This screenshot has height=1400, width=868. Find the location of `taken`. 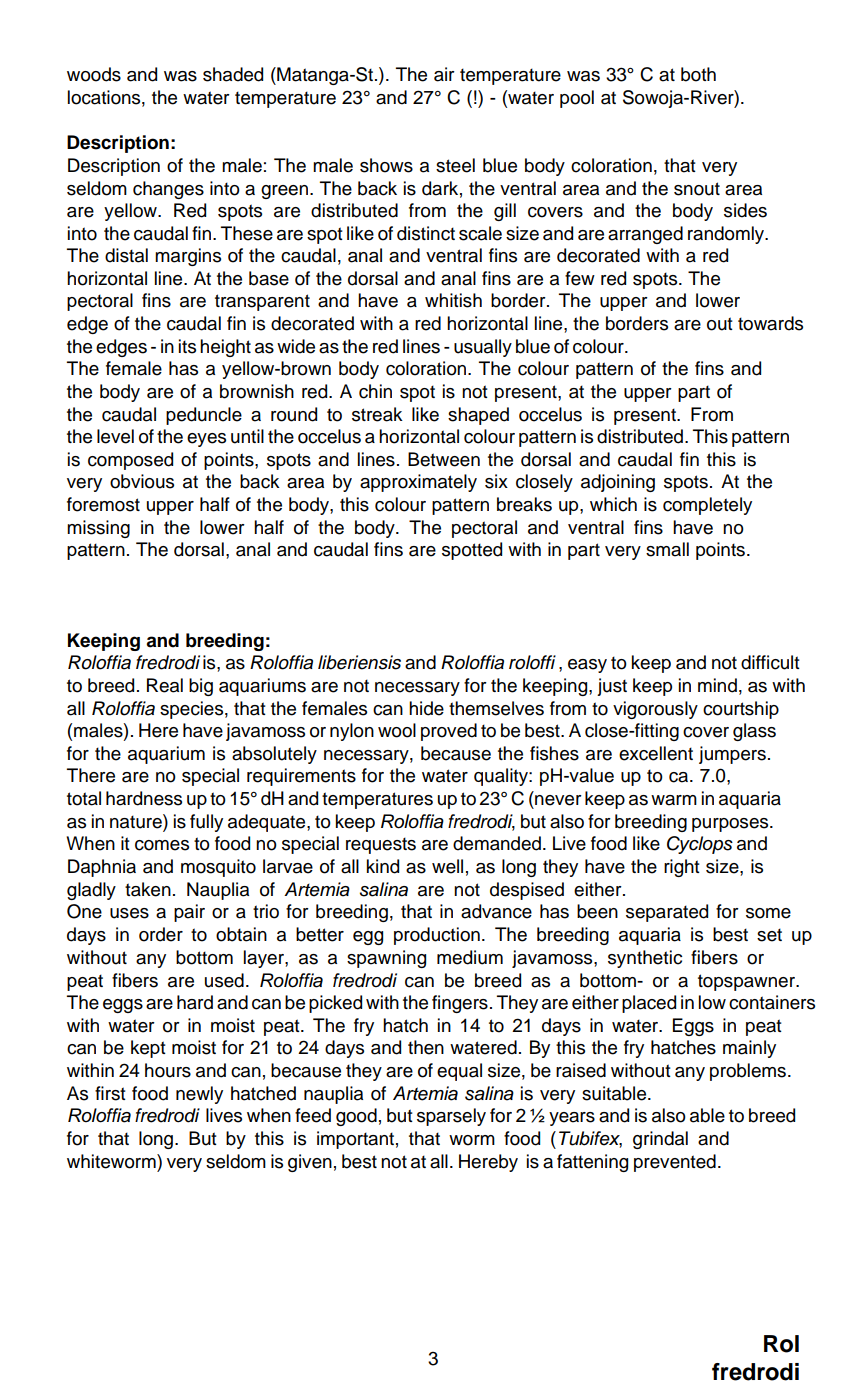

taken is located at coordinates (148, 889).
